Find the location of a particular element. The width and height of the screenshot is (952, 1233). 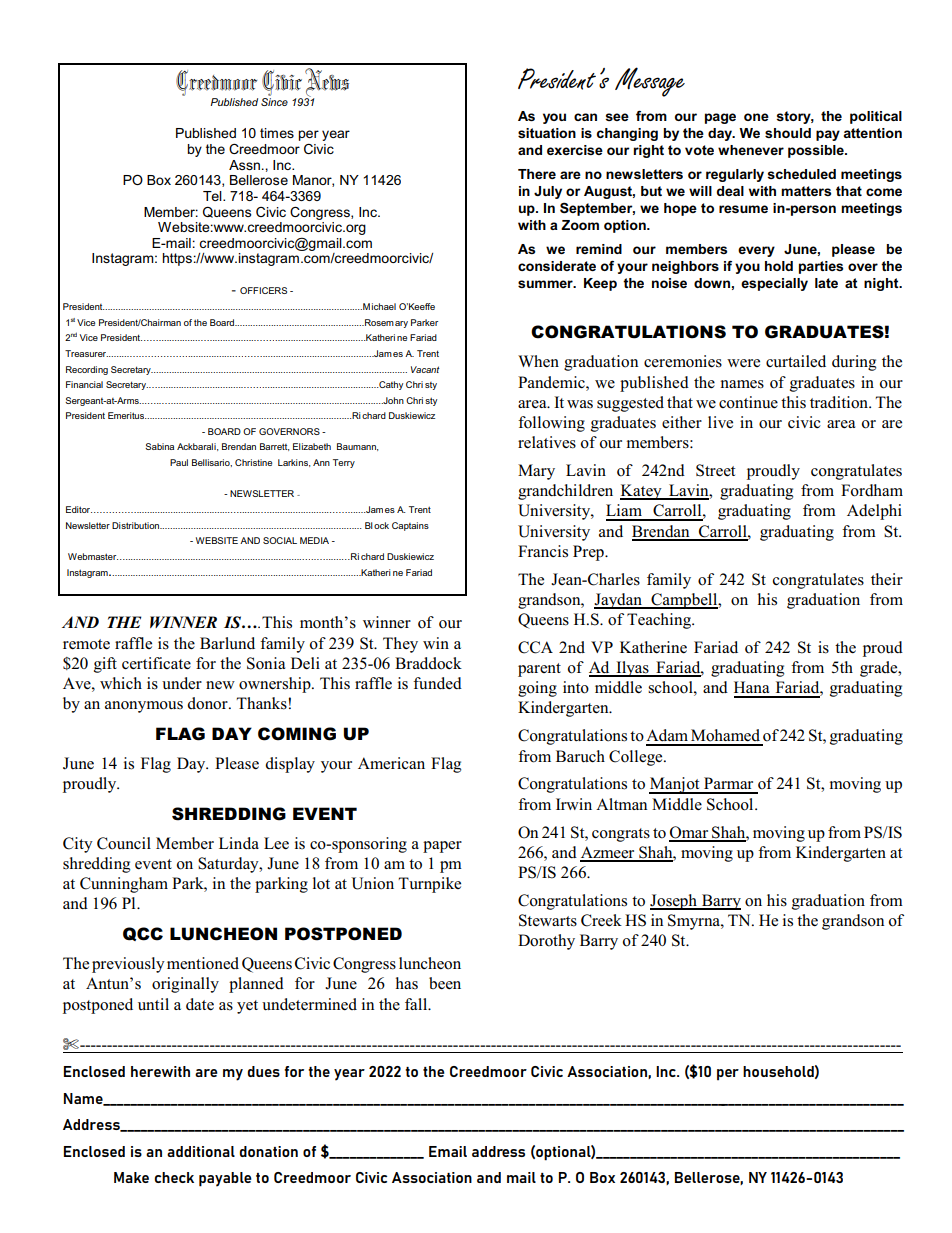

their is located at coordinates (887, 579).
